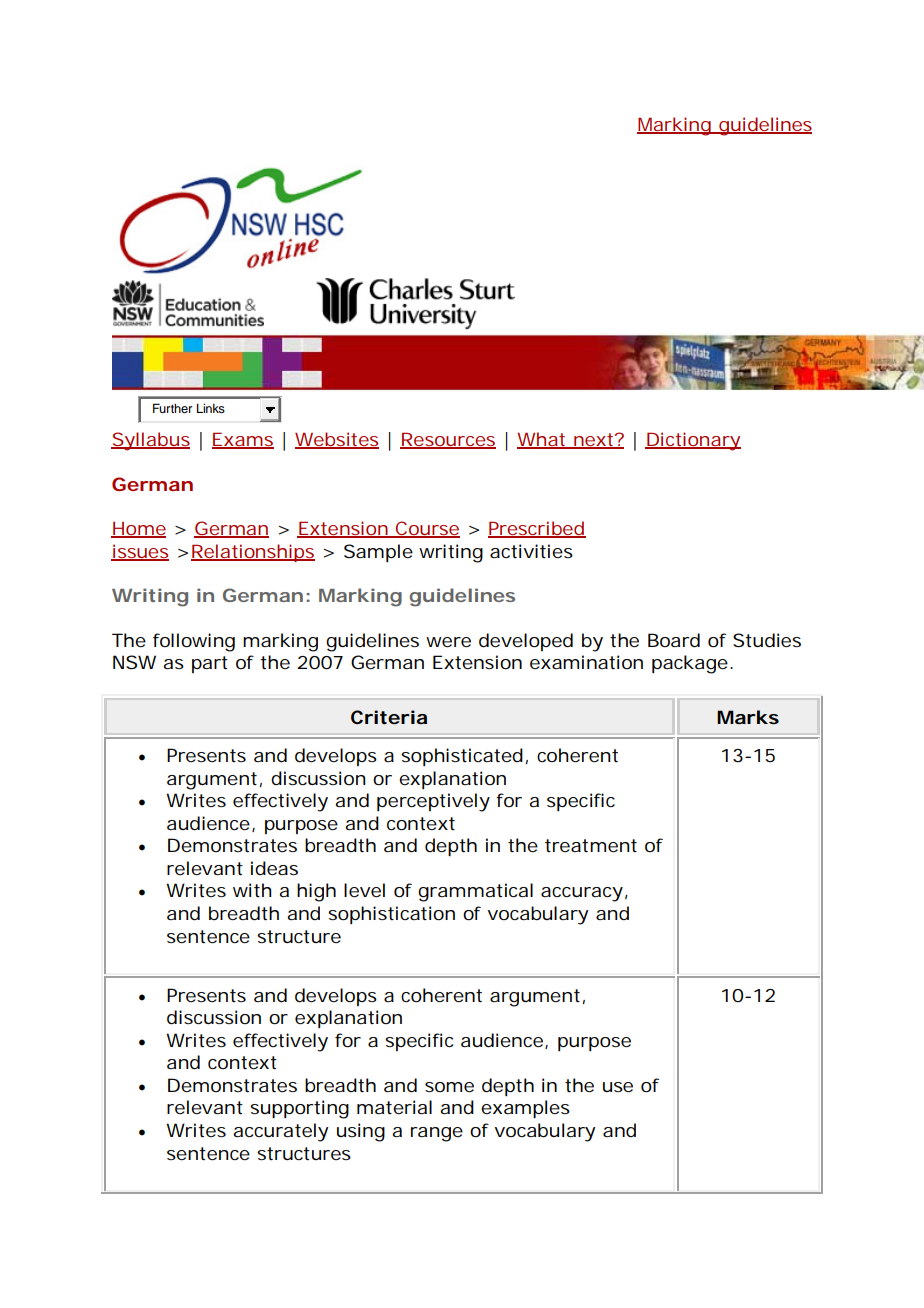  What do you see at coordinates (274, 868) in the screenshot?
I see `ideas` at bounding box center [274, 868].
